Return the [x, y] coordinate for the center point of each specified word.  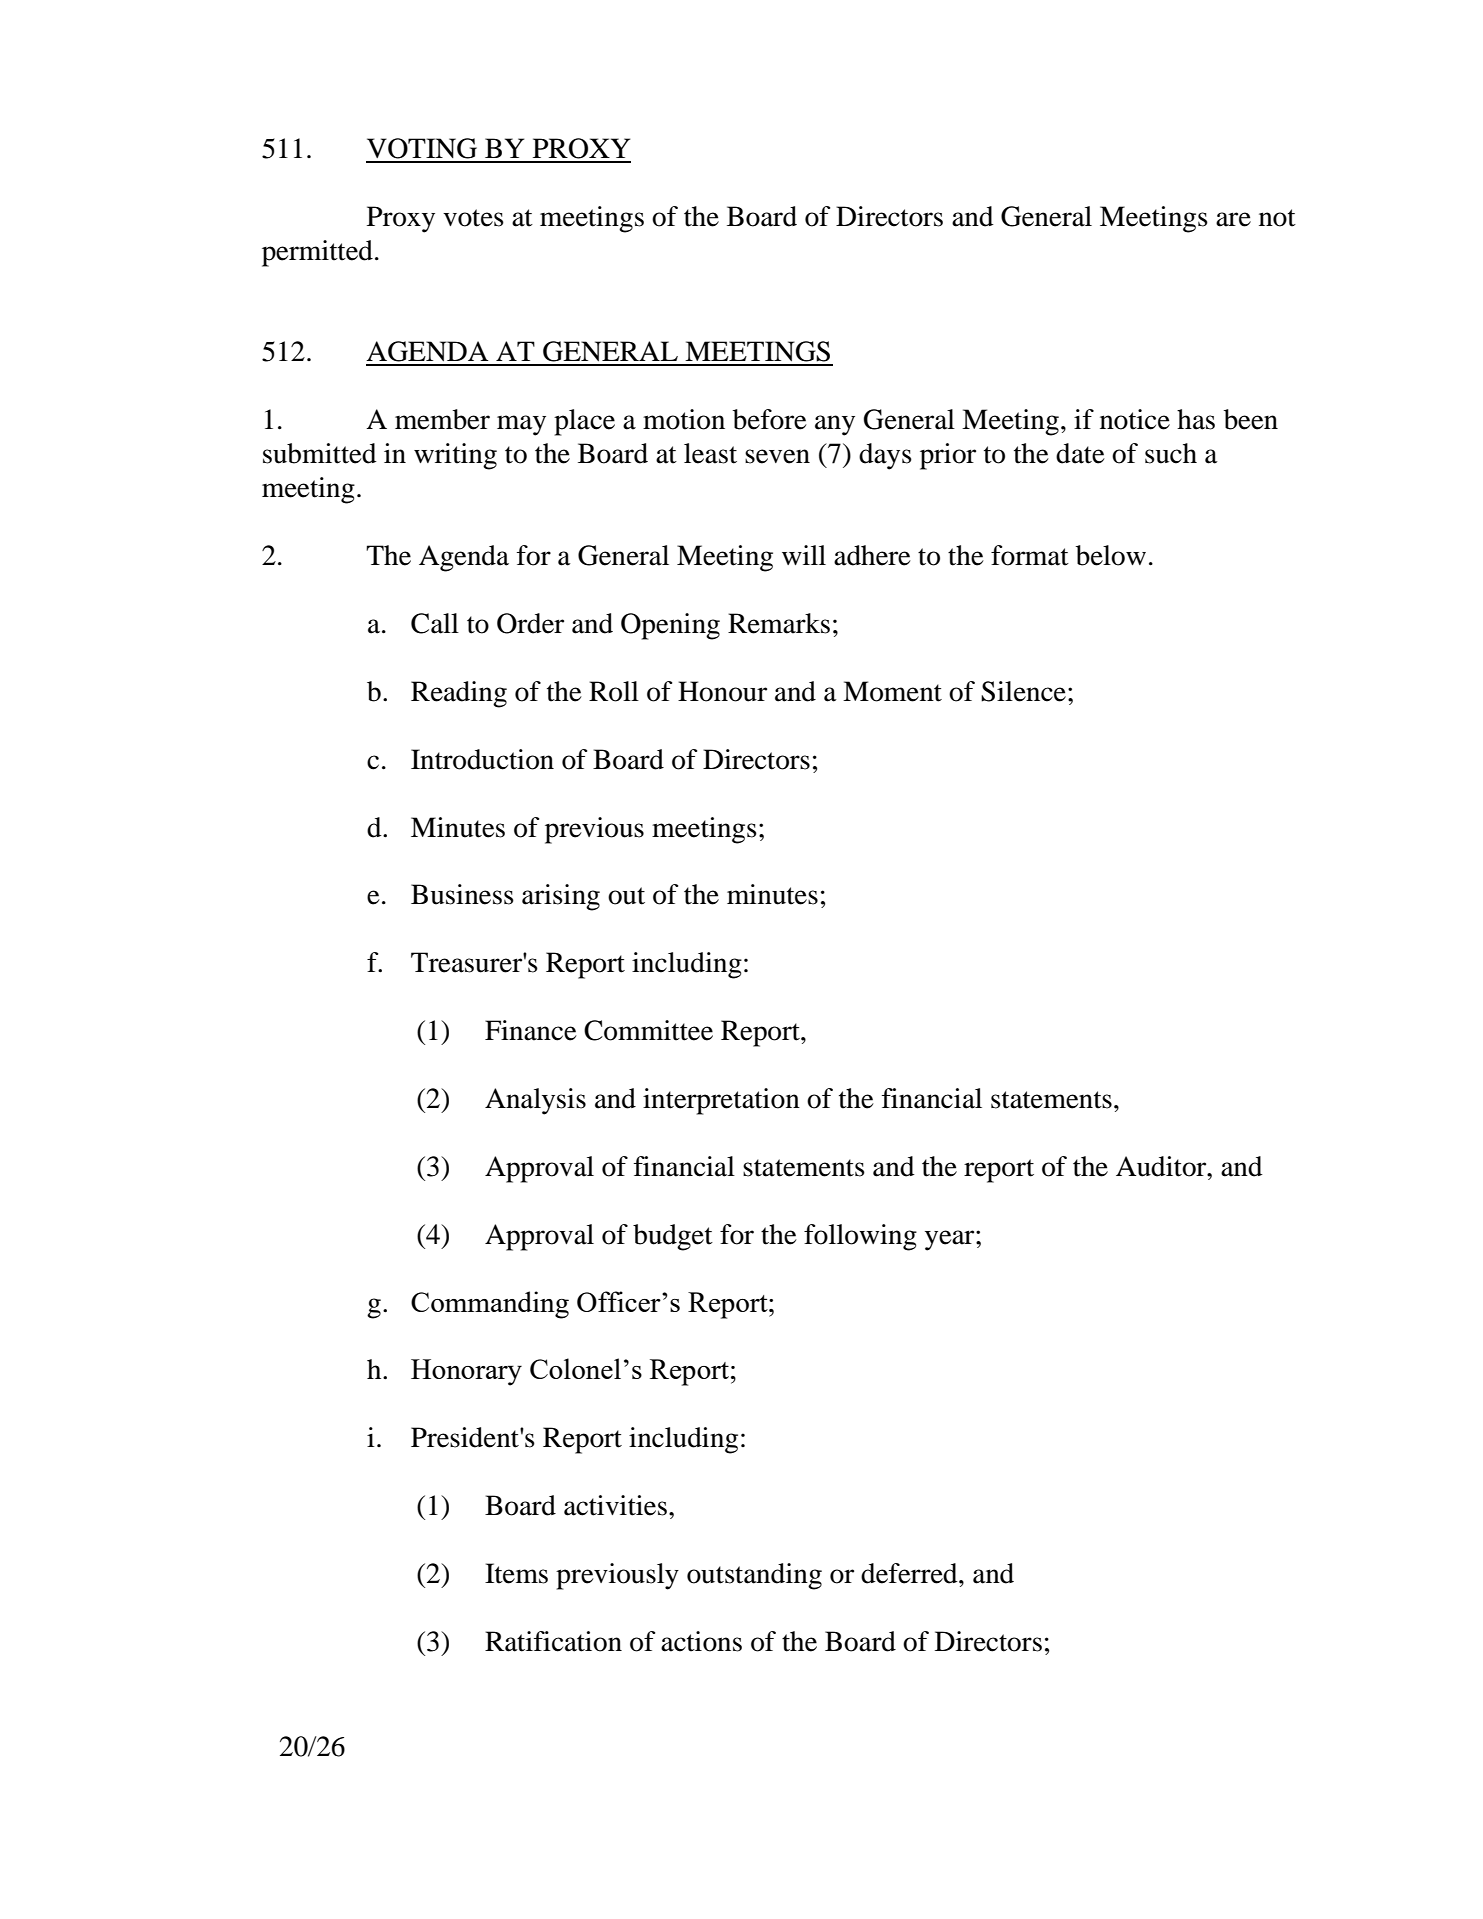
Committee [648, 1030]
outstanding [754, 1576]
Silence [1023, 691]
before [770, 419]
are [1233, 219]
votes [473, 218]
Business [462, 894]
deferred [910, 1573]
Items [516, 1573]
